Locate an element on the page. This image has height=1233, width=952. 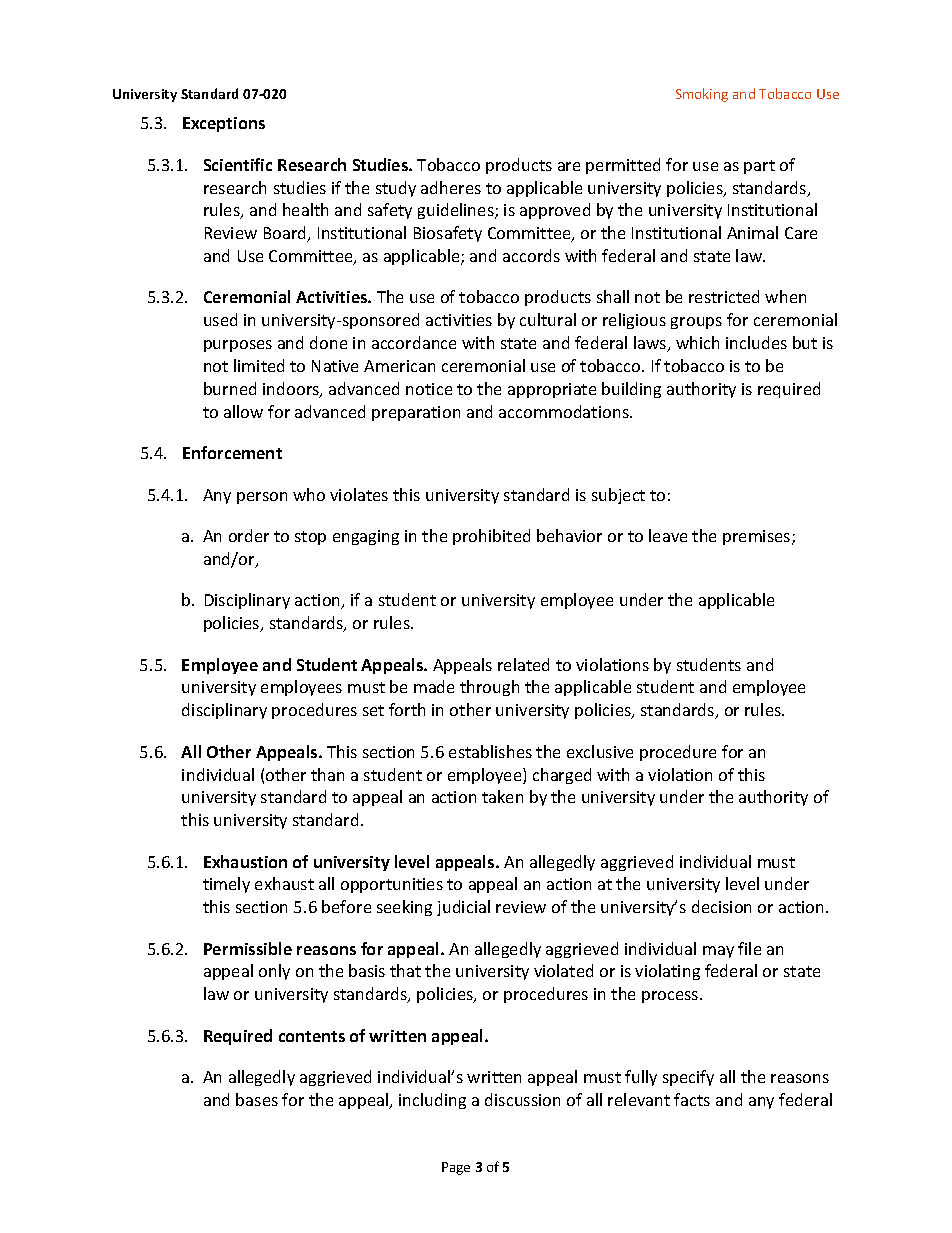
than is located at coordinates (327, 774).
